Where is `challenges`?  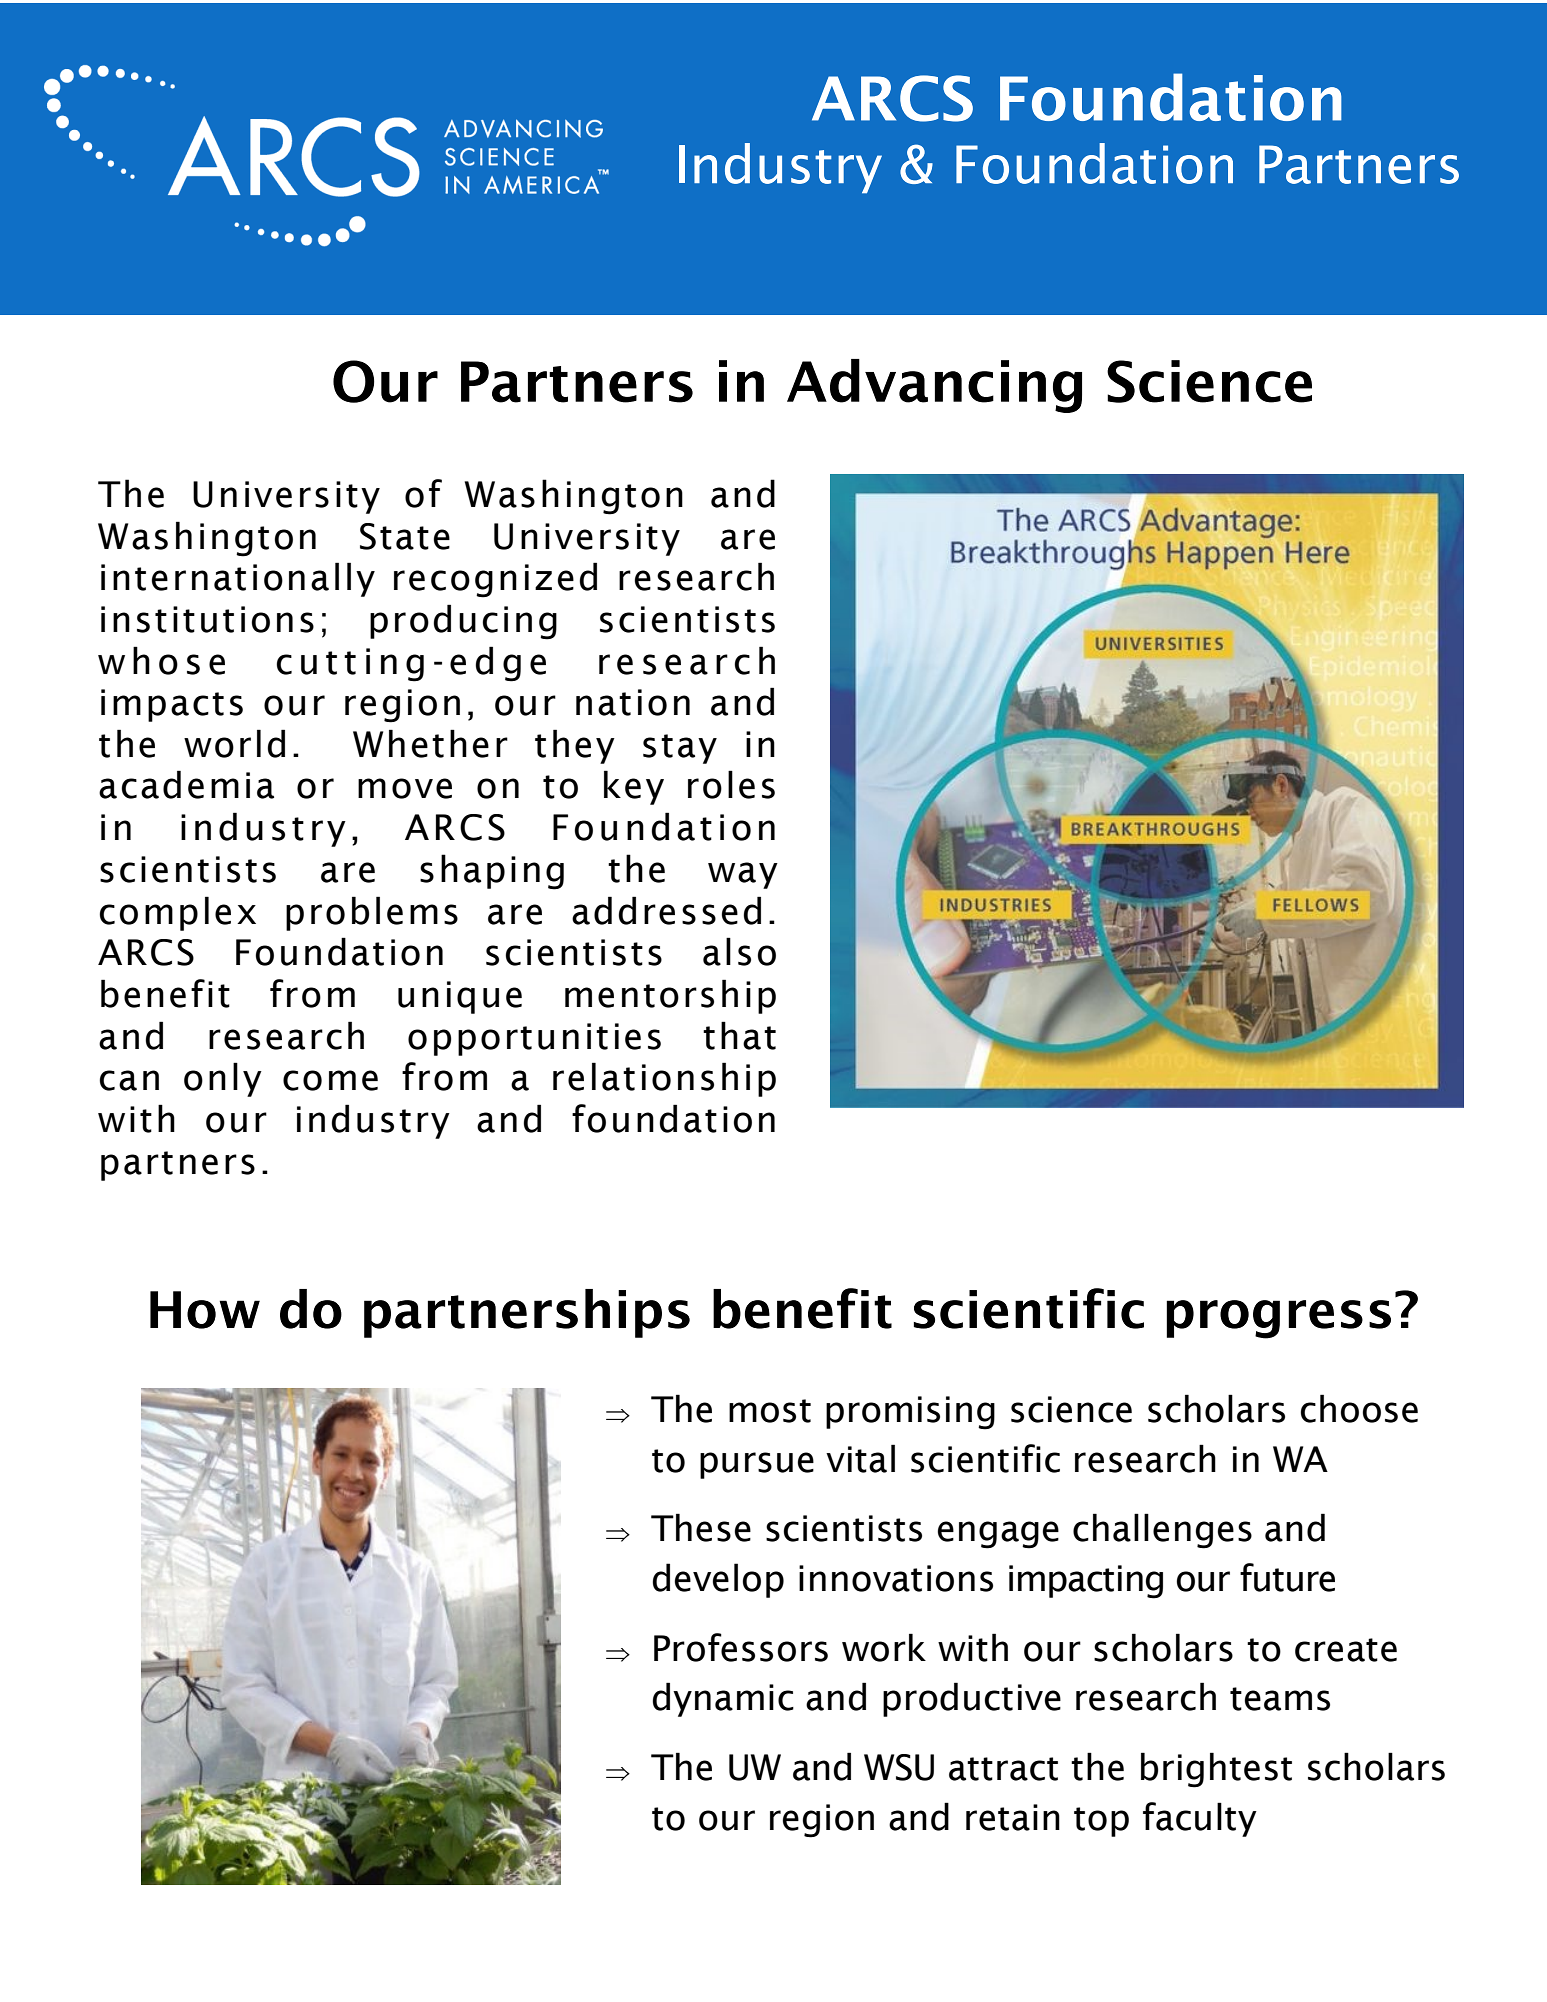
challenges is located at coordinates (1162, 1531).
